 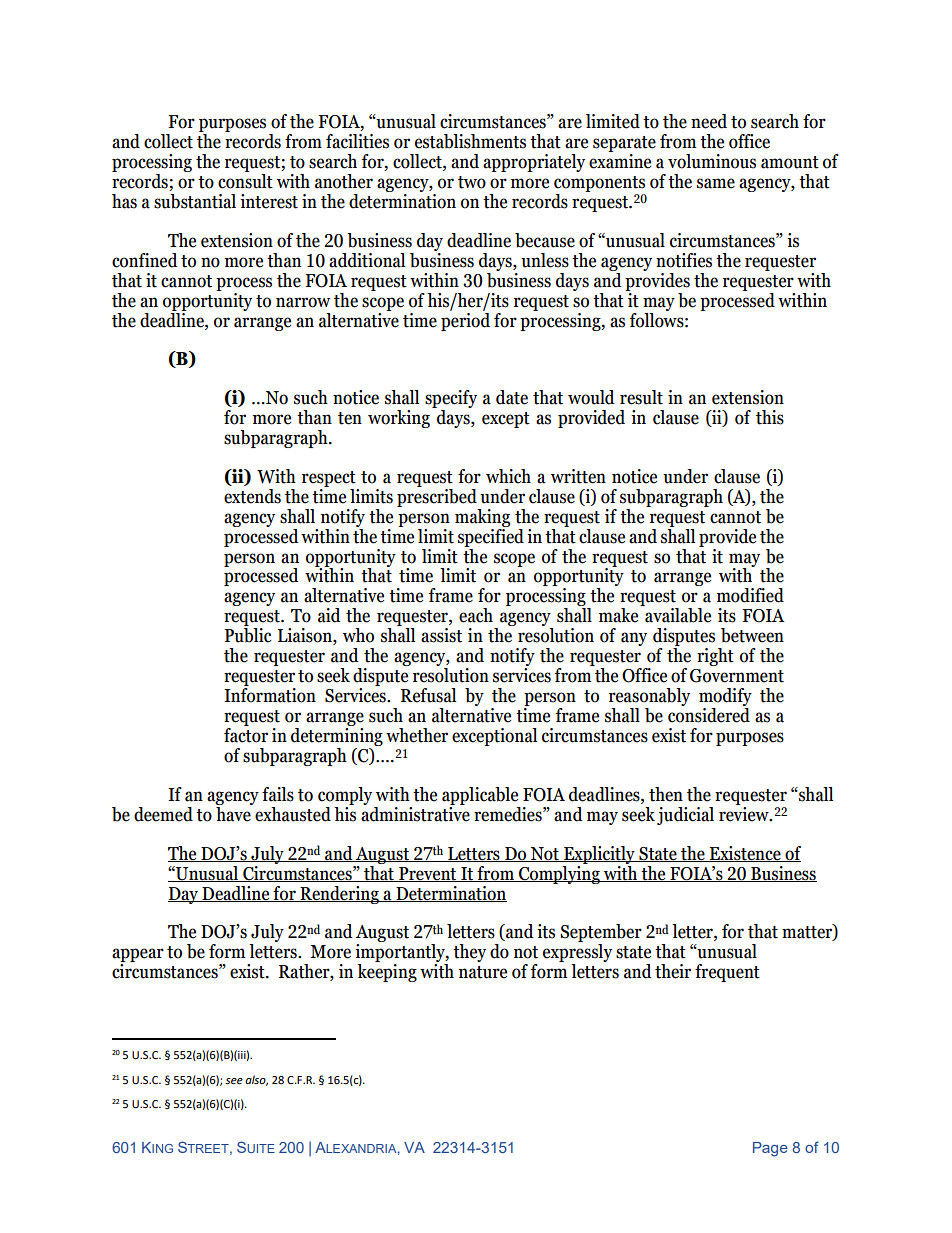 I want to click on establishments, so click(x=470, y=141).
